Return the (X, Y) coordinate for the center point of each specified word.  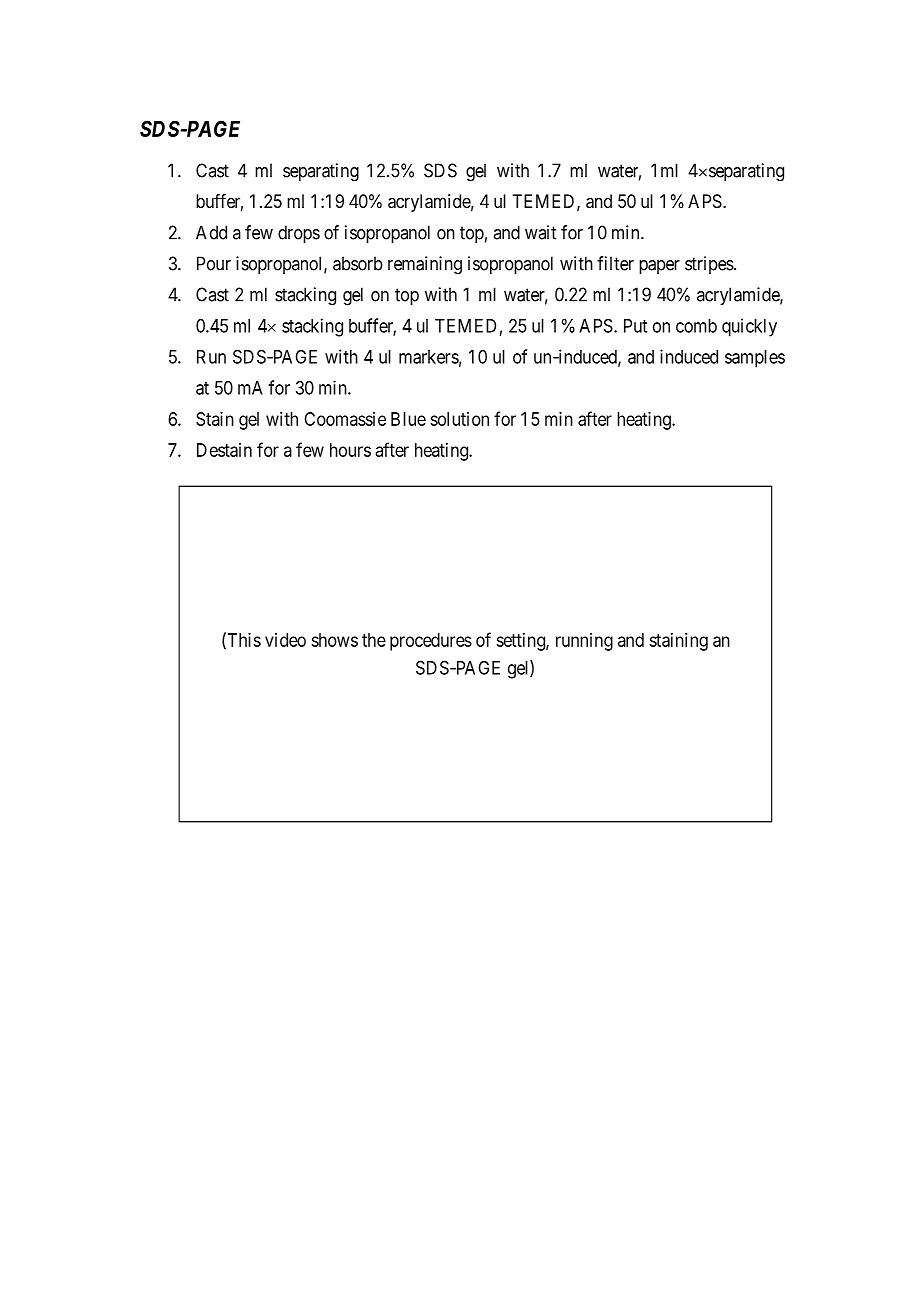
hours (350, 450)
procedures (431, 642)
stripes (710, 265)
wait (540, 232)
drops (299, 234)
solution (459, 419)
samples (755, 359)
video (285, 640)
